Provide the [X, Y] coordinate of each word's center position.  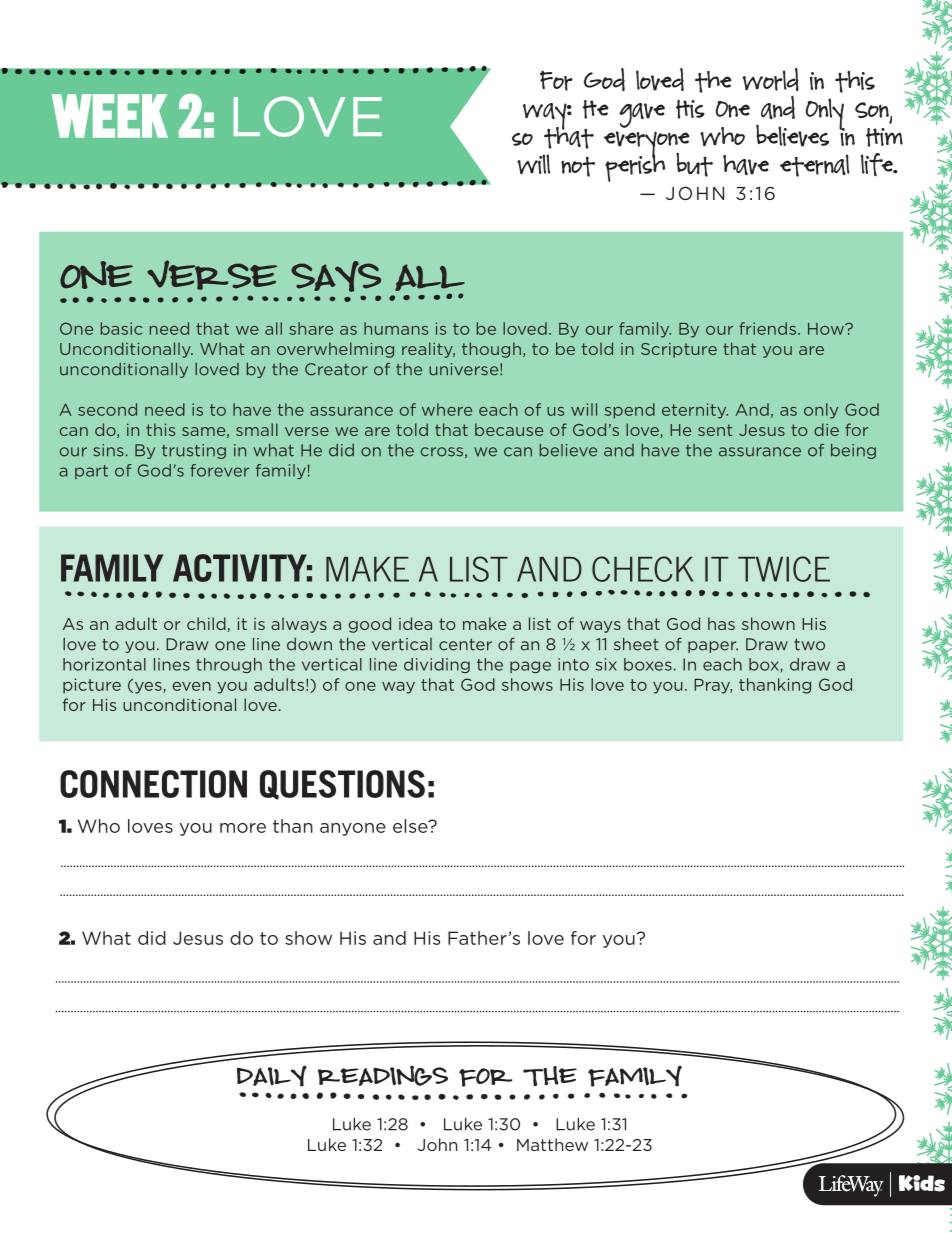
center [465, 644]
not [578, 166]
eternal [815, 165]
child [206, 623]
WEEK [110, 116]
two [809, 644]
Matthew [552, 1144]
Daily [272, 1076]
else [411, 826]
